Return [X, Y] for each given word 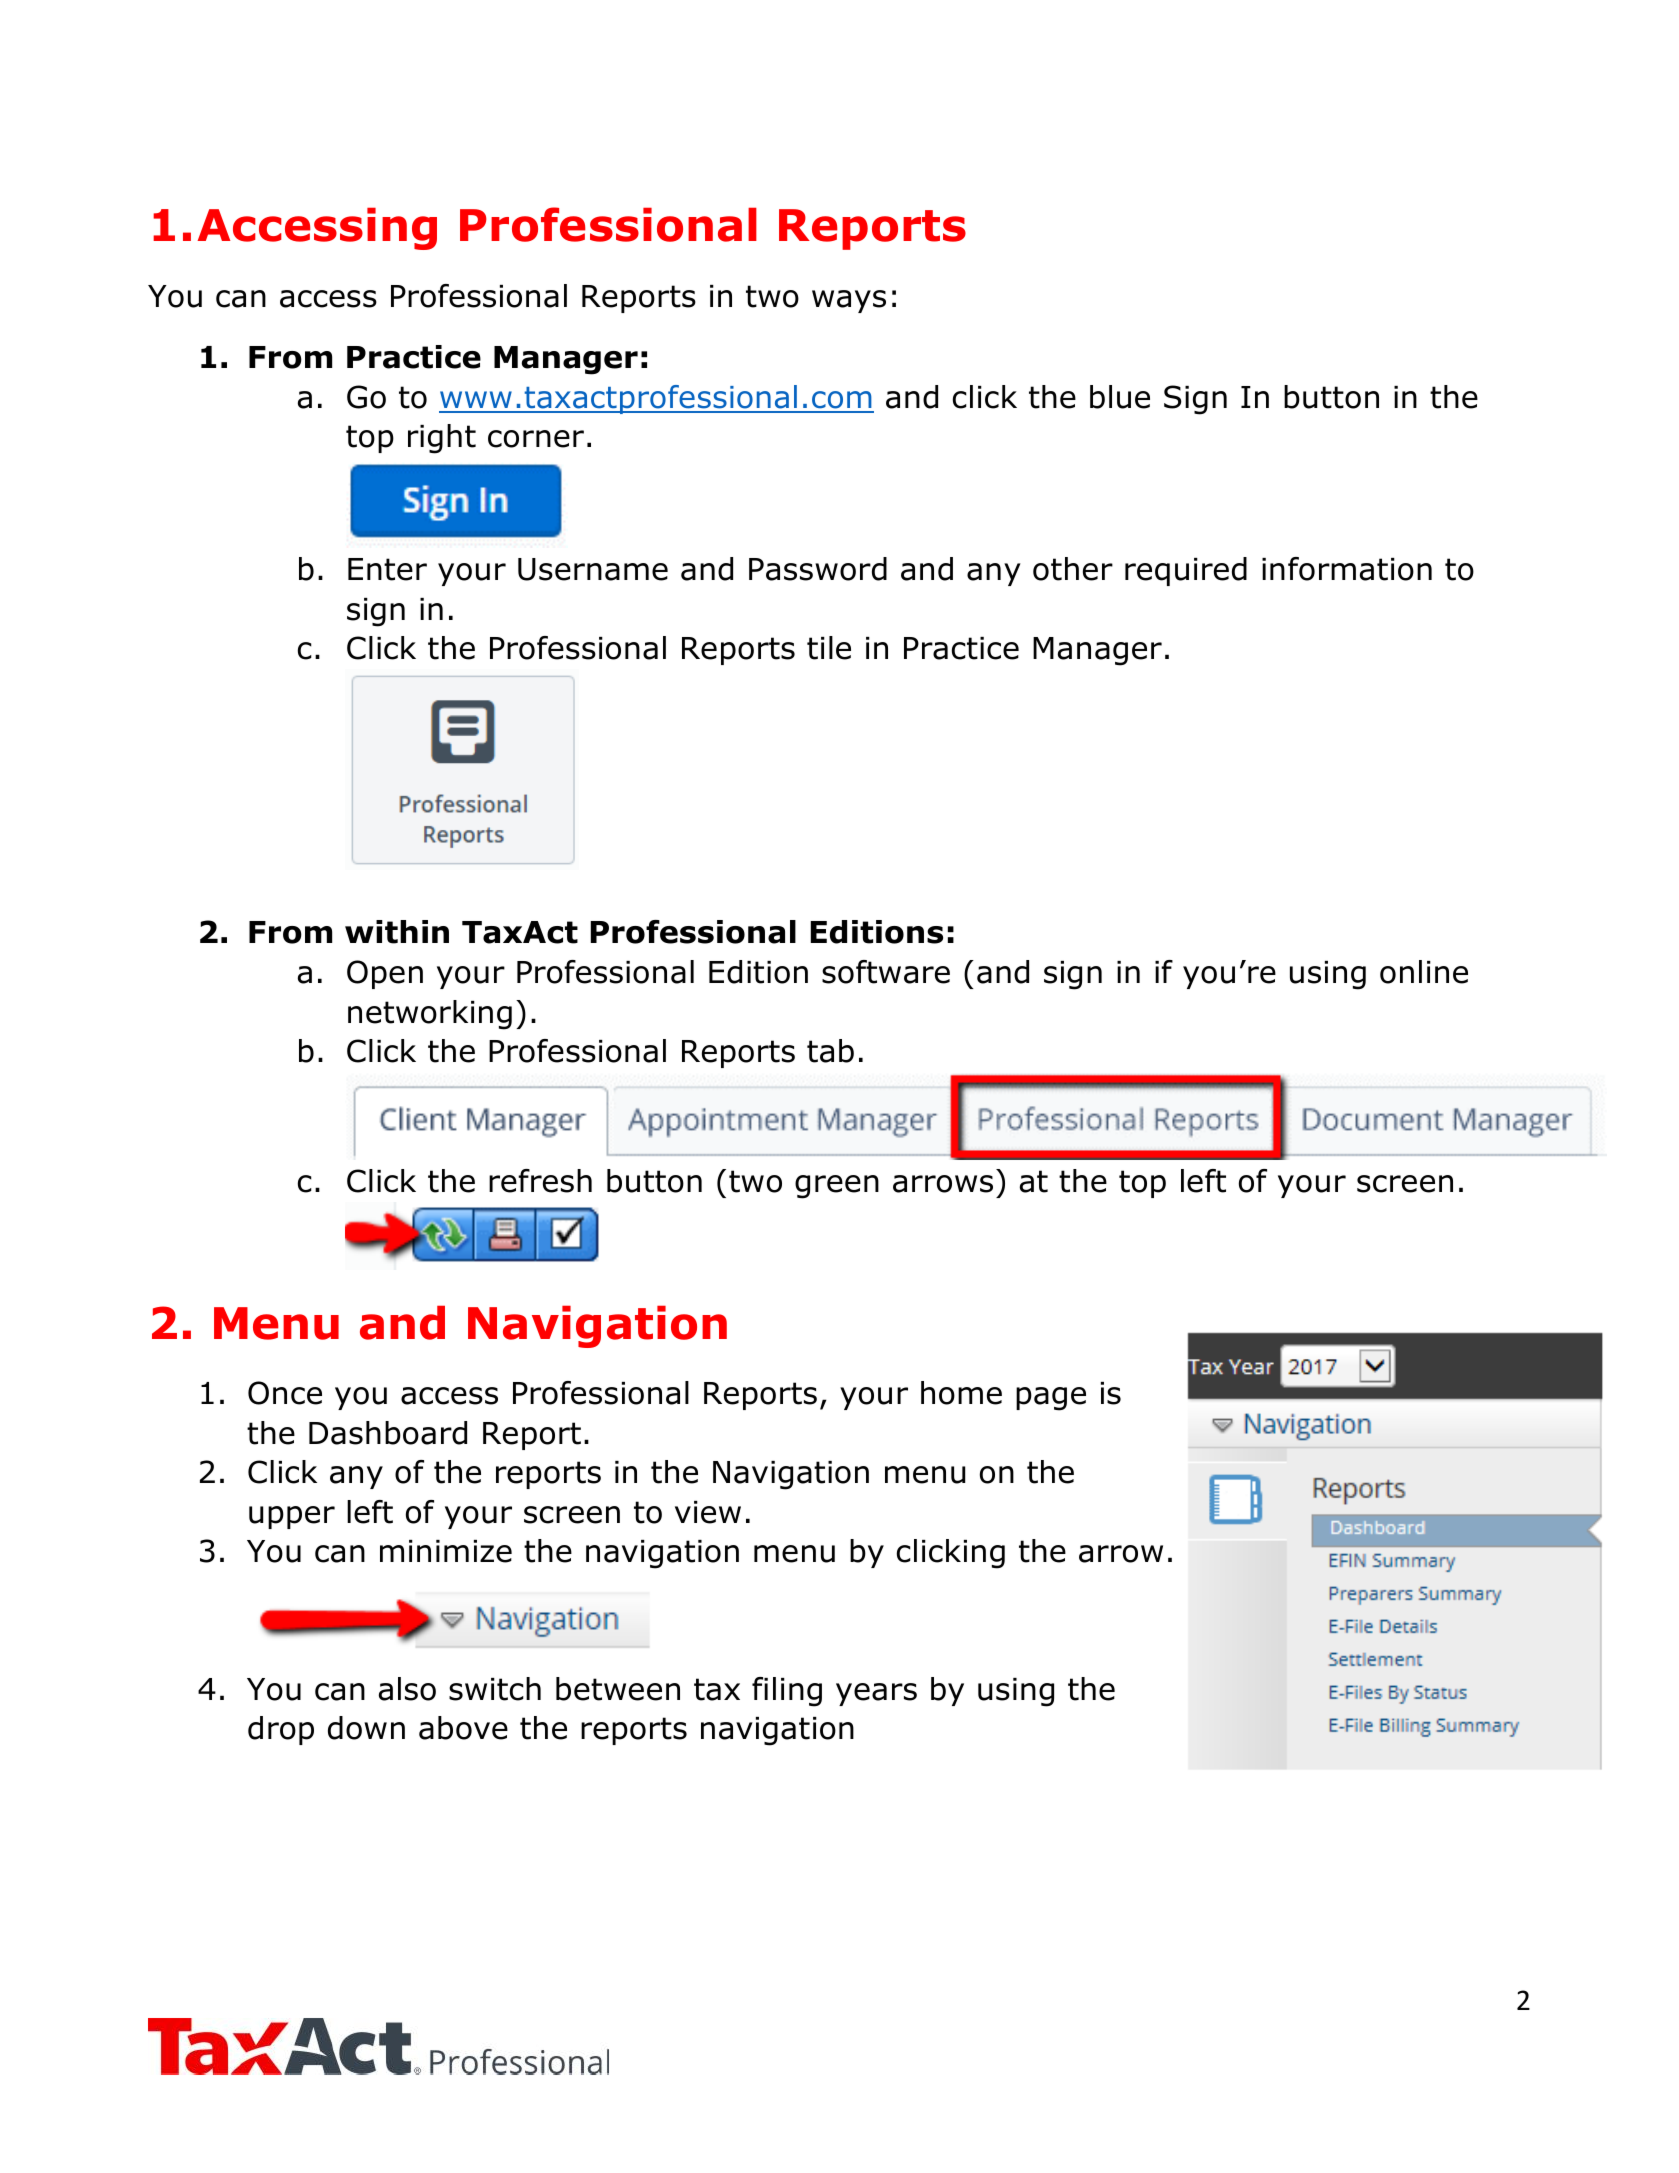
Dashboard [388, 1433]
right [442, 439]
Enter [387, 569]
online [1424, 972]
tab [830, 1051]
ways [849, 301]
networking [430, 1015]
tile [829, 648]
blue [1120, 397]
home [961, 1393]
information [1347, 569]
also [407, 1689]
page [1051, 1399]
